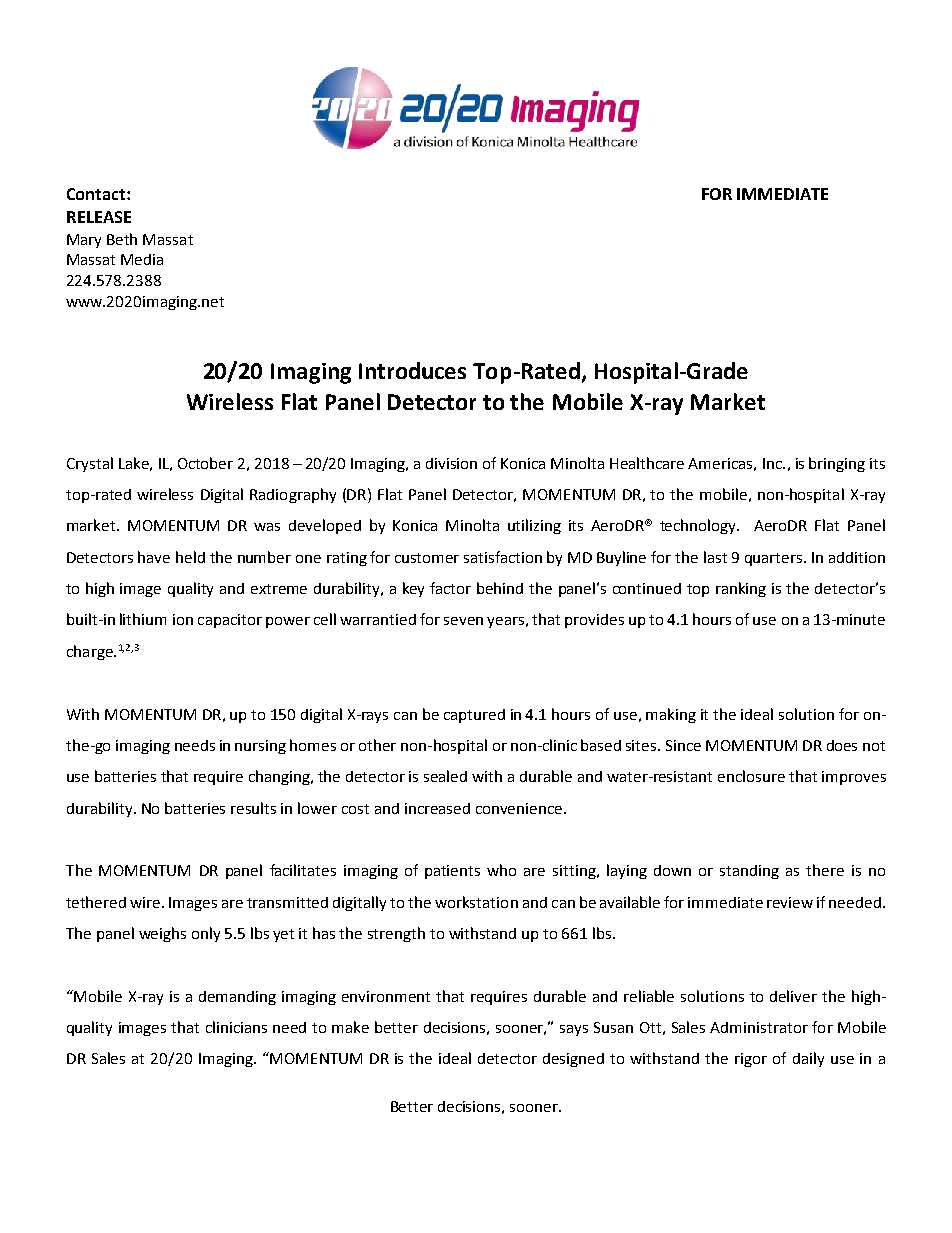 The width and height of the screenshot is (952, 1233). I want to click on Introduces, so click(412, 370).
